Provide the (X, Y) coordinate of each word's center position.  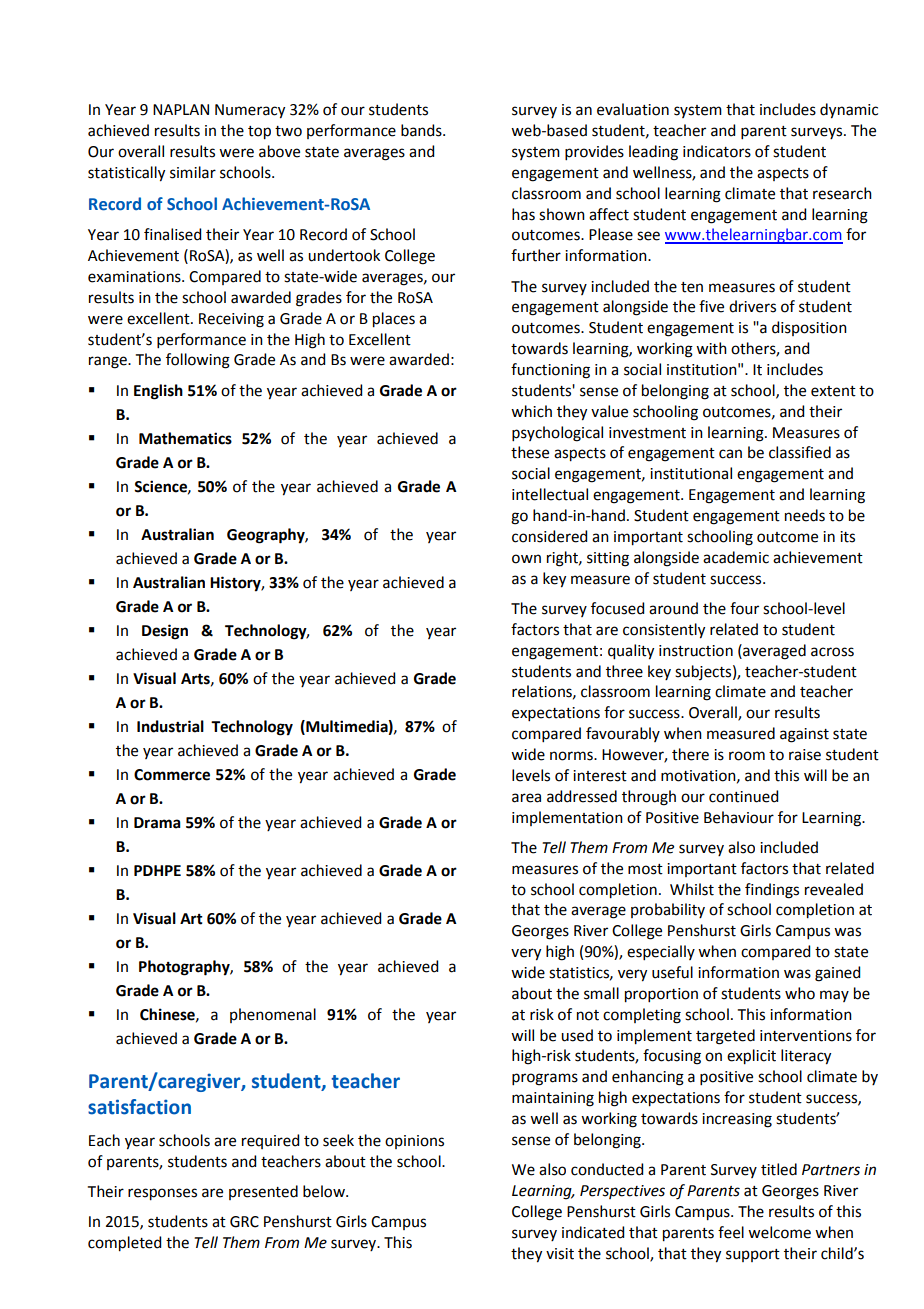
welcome (779, 1232)
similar (193, 172)
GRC (244, 1222)
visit (560, 1254)
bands (422, 130)
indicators (717, 151)
